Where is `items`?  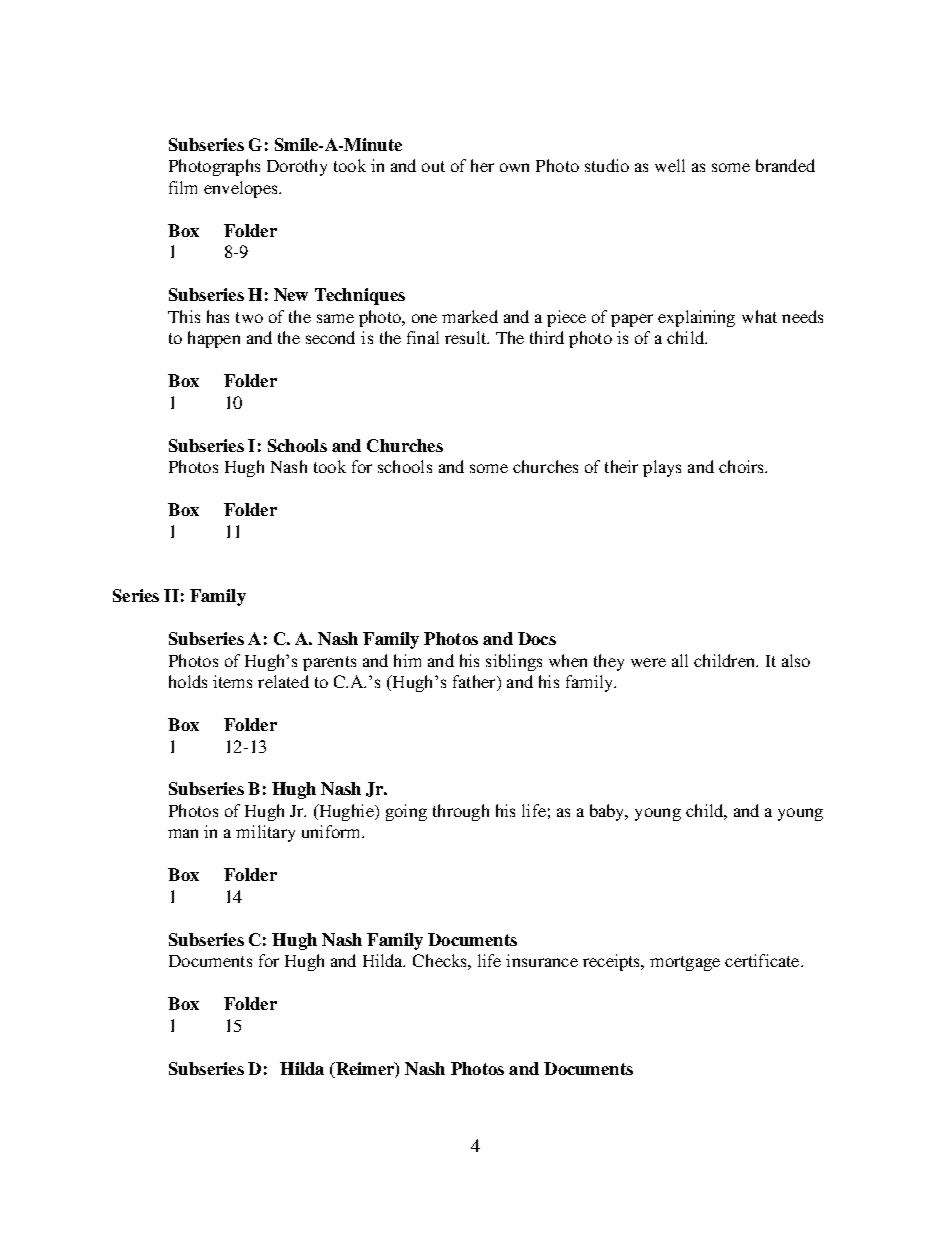 items is located at coordinates (232, 681).
